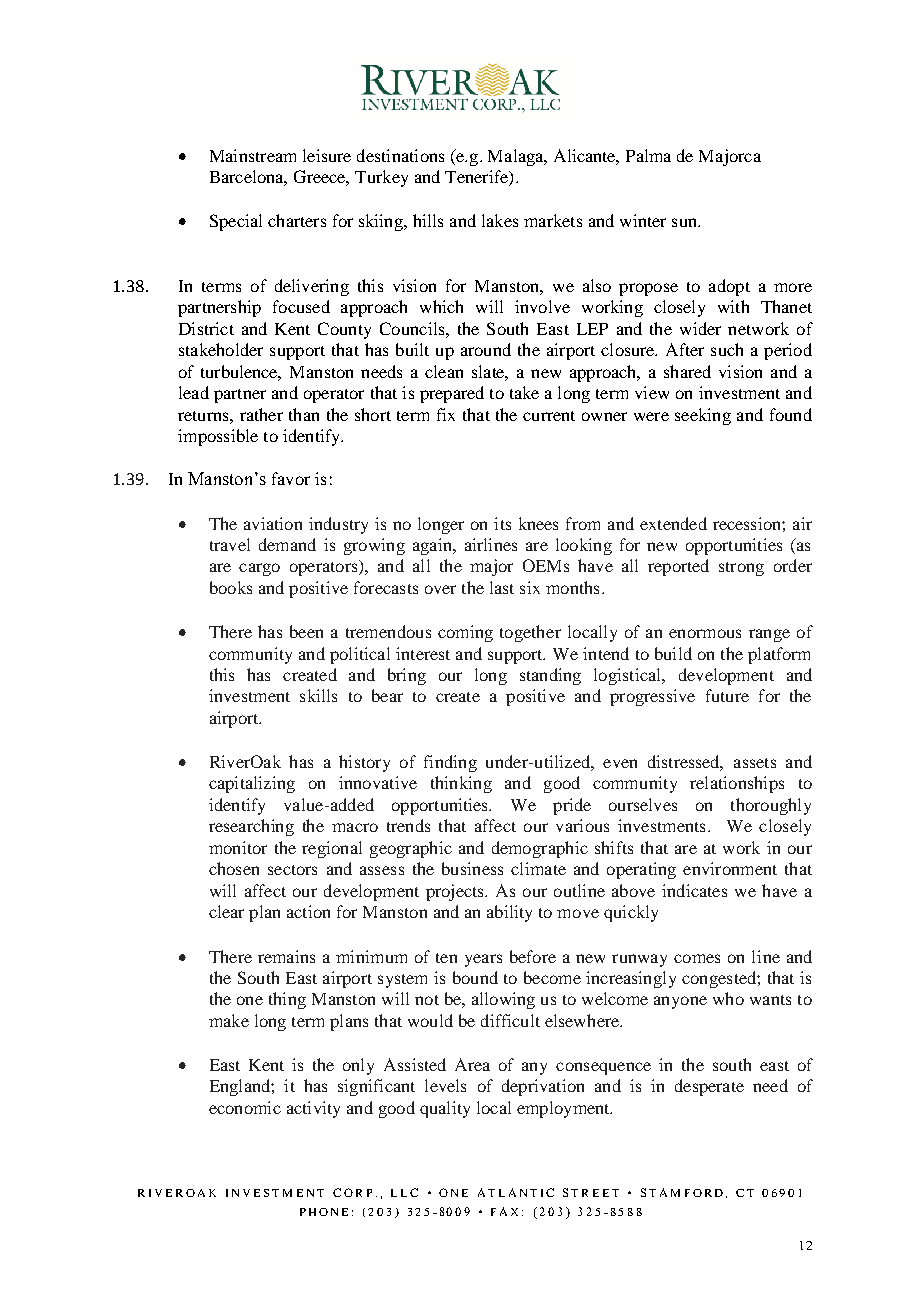 The image size is (924, 1308). I want to click on thinking, so click(461, 784).
